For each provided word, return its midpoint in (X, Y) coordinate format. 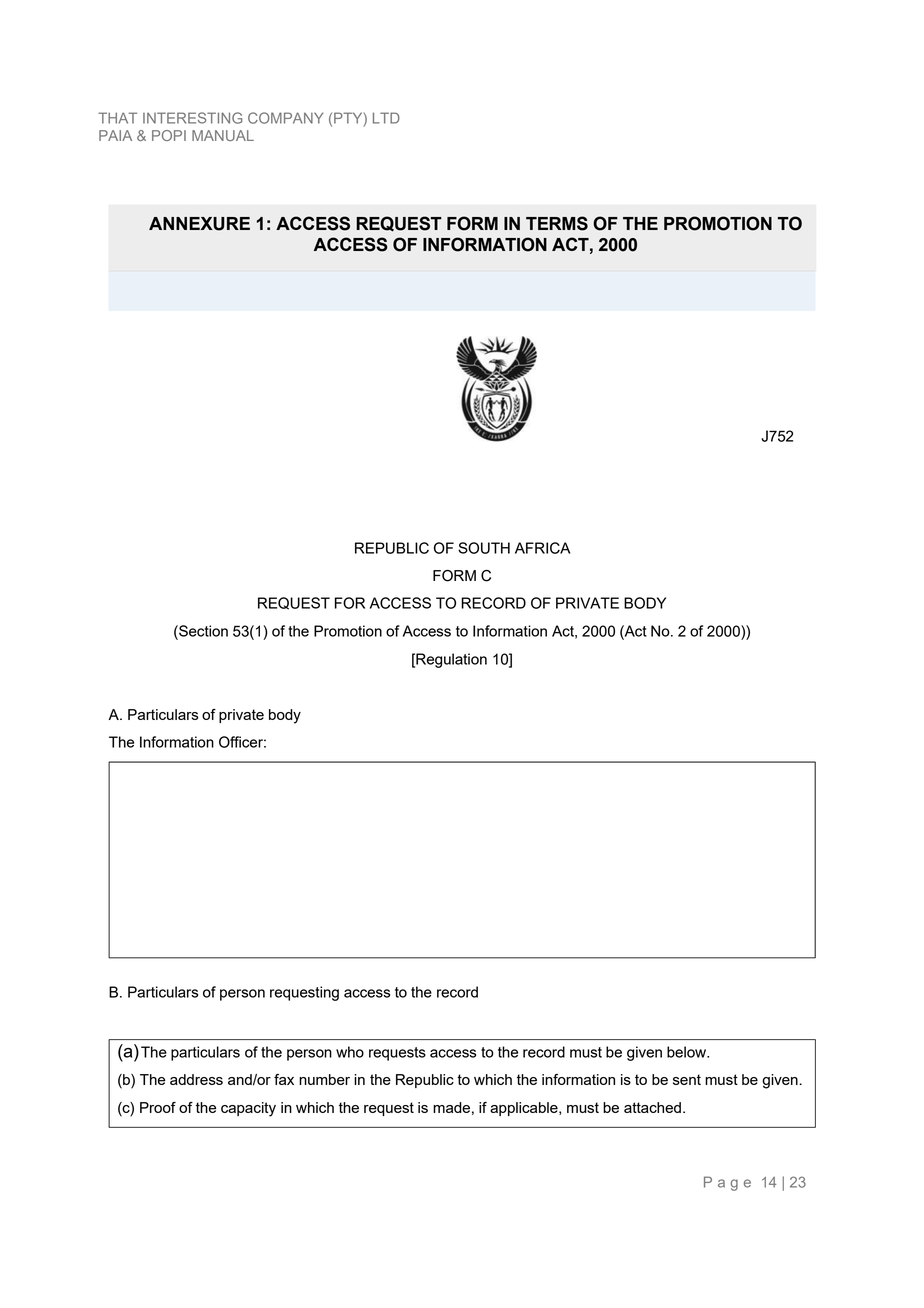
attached (652, 1107)
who (350, 1052)
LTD (386, 118)
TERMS (557, 223)
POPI (169, 135)
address (196, 1079)
